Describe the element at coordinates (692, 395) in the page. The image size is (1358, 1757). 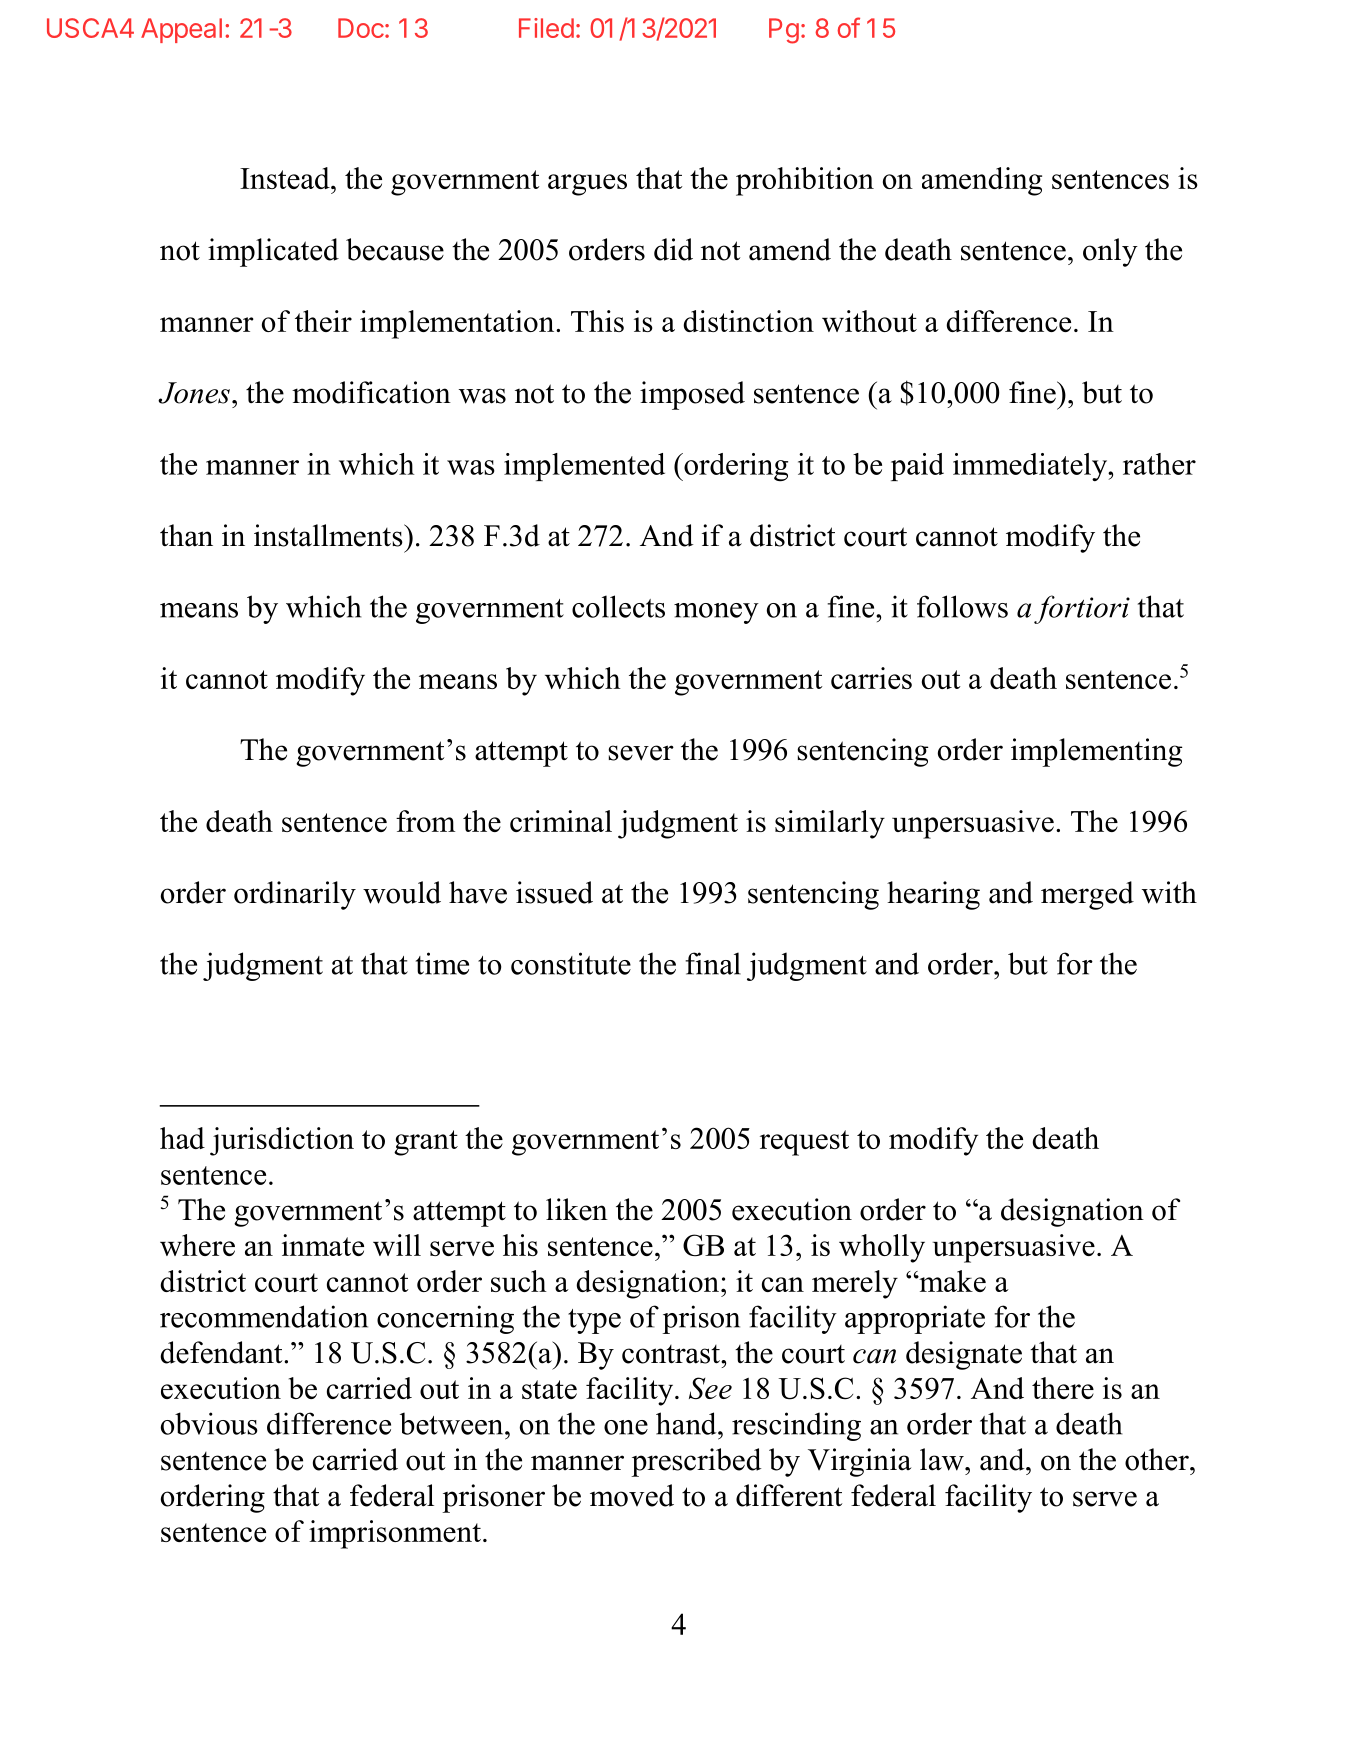
I see `imposed` at that location.
